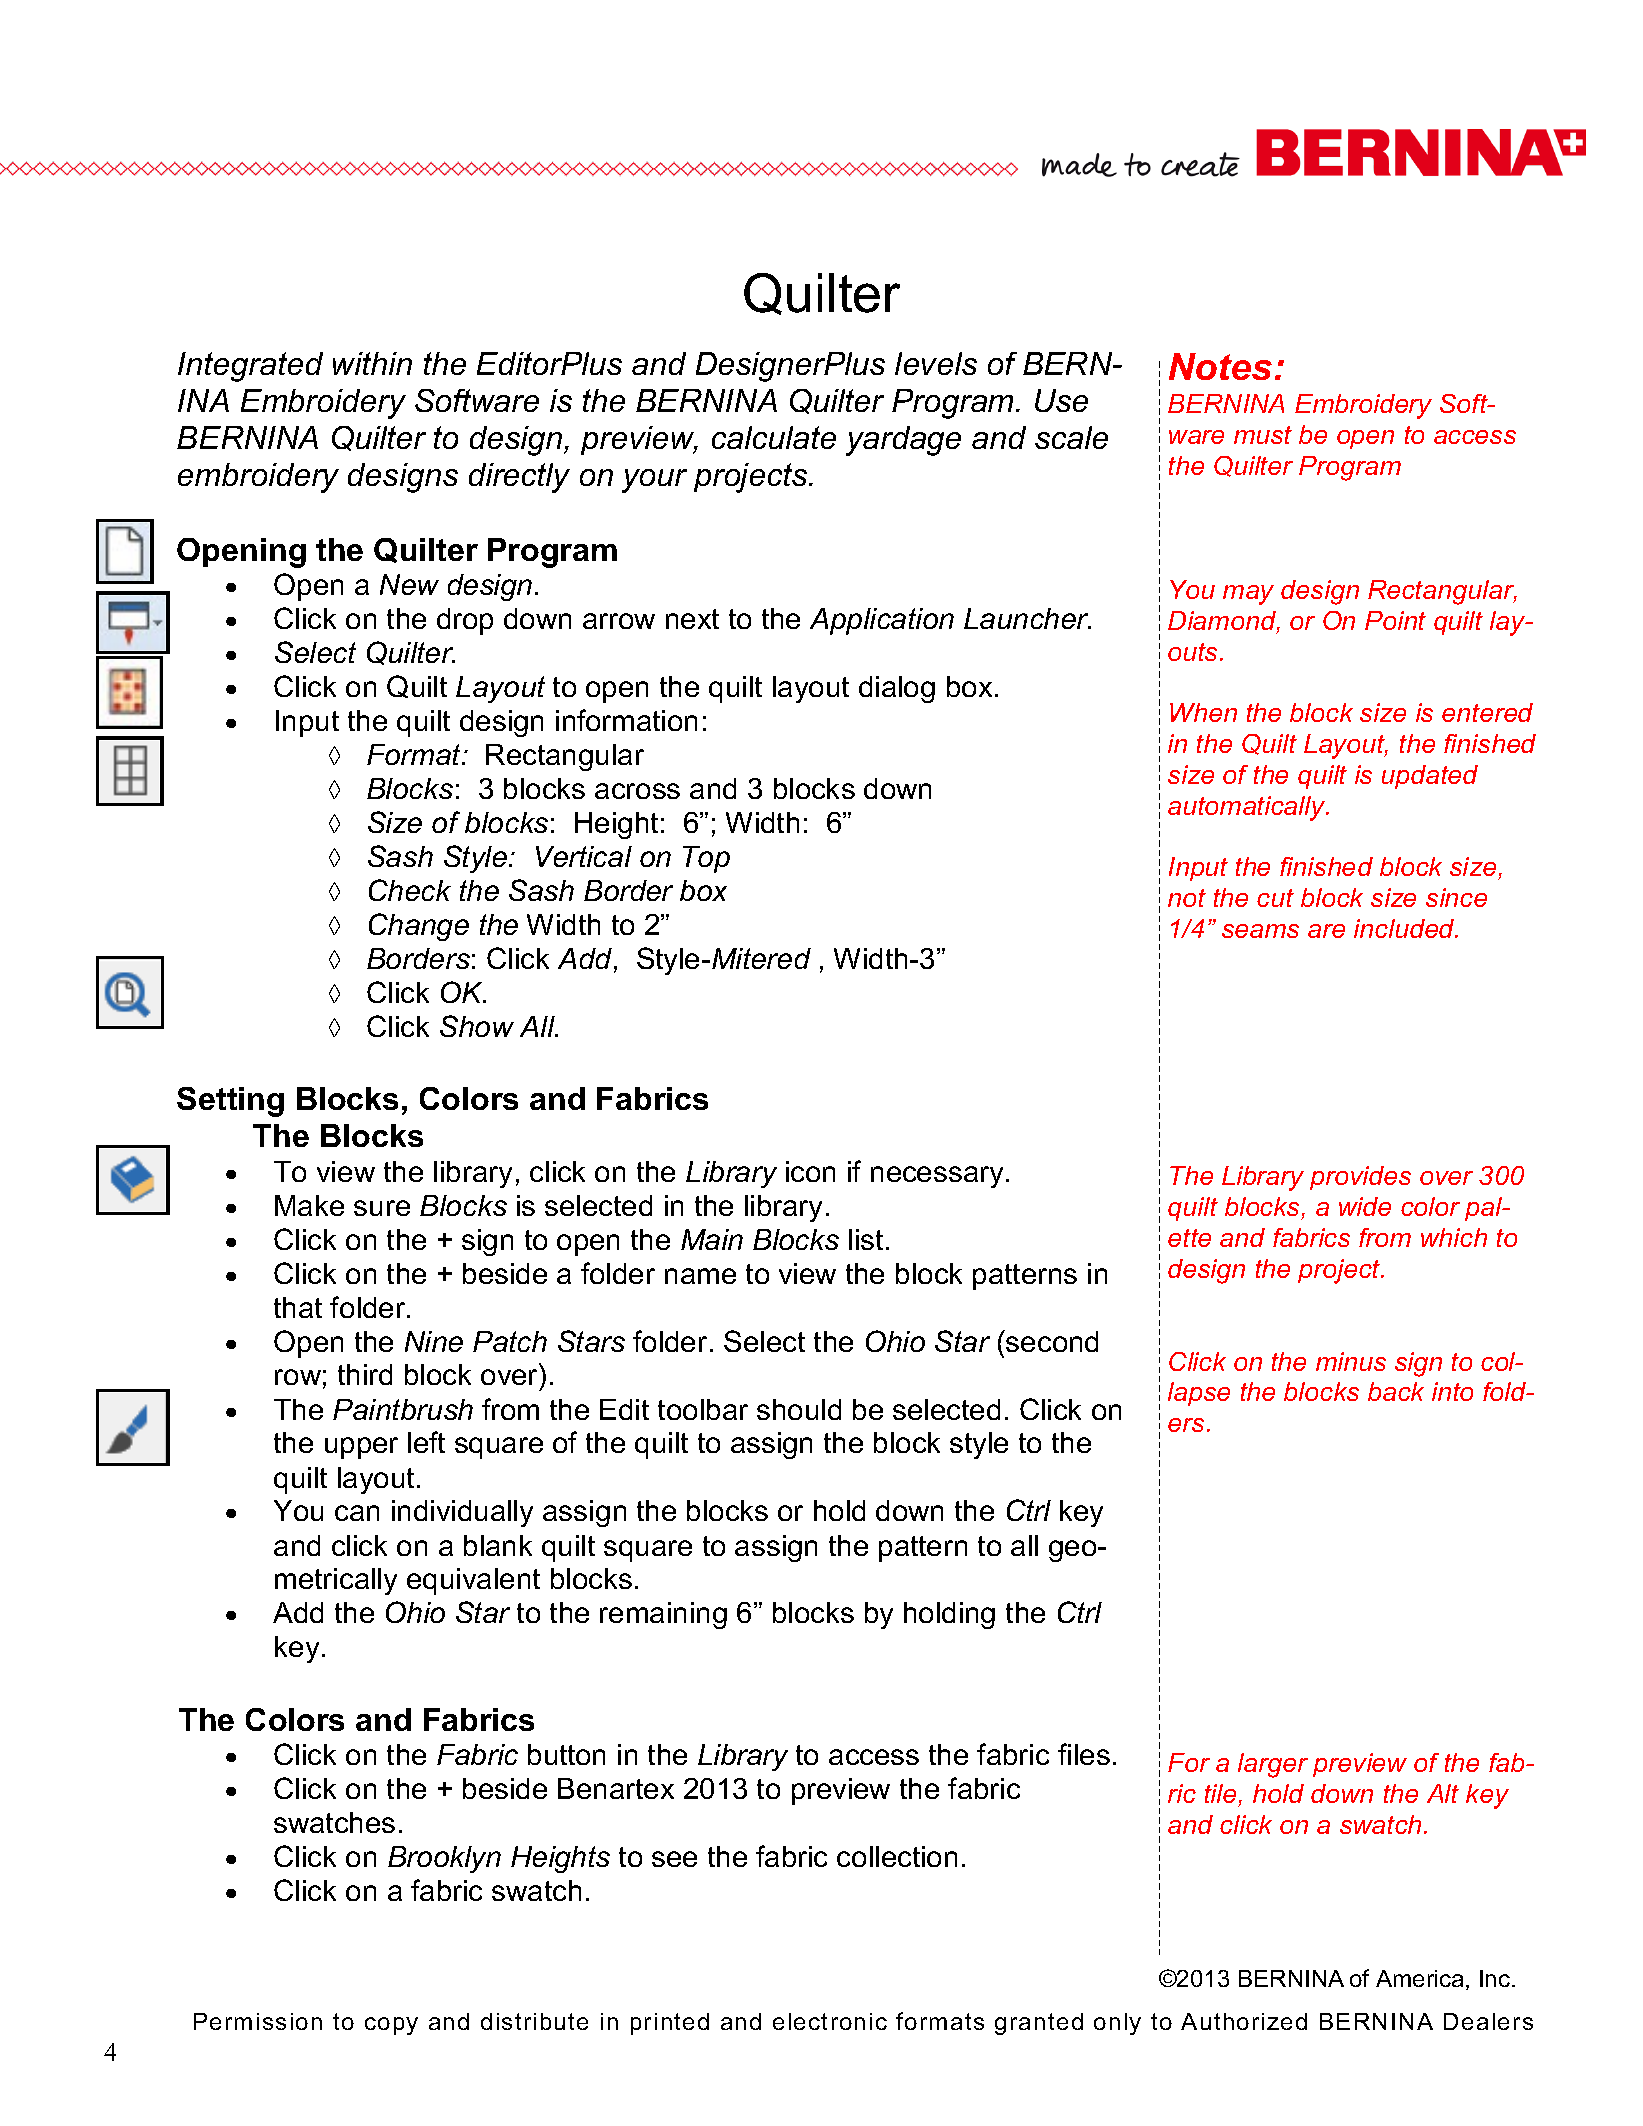 The image size is (1643, 2126). I want to click on within, so click(372, 363).
